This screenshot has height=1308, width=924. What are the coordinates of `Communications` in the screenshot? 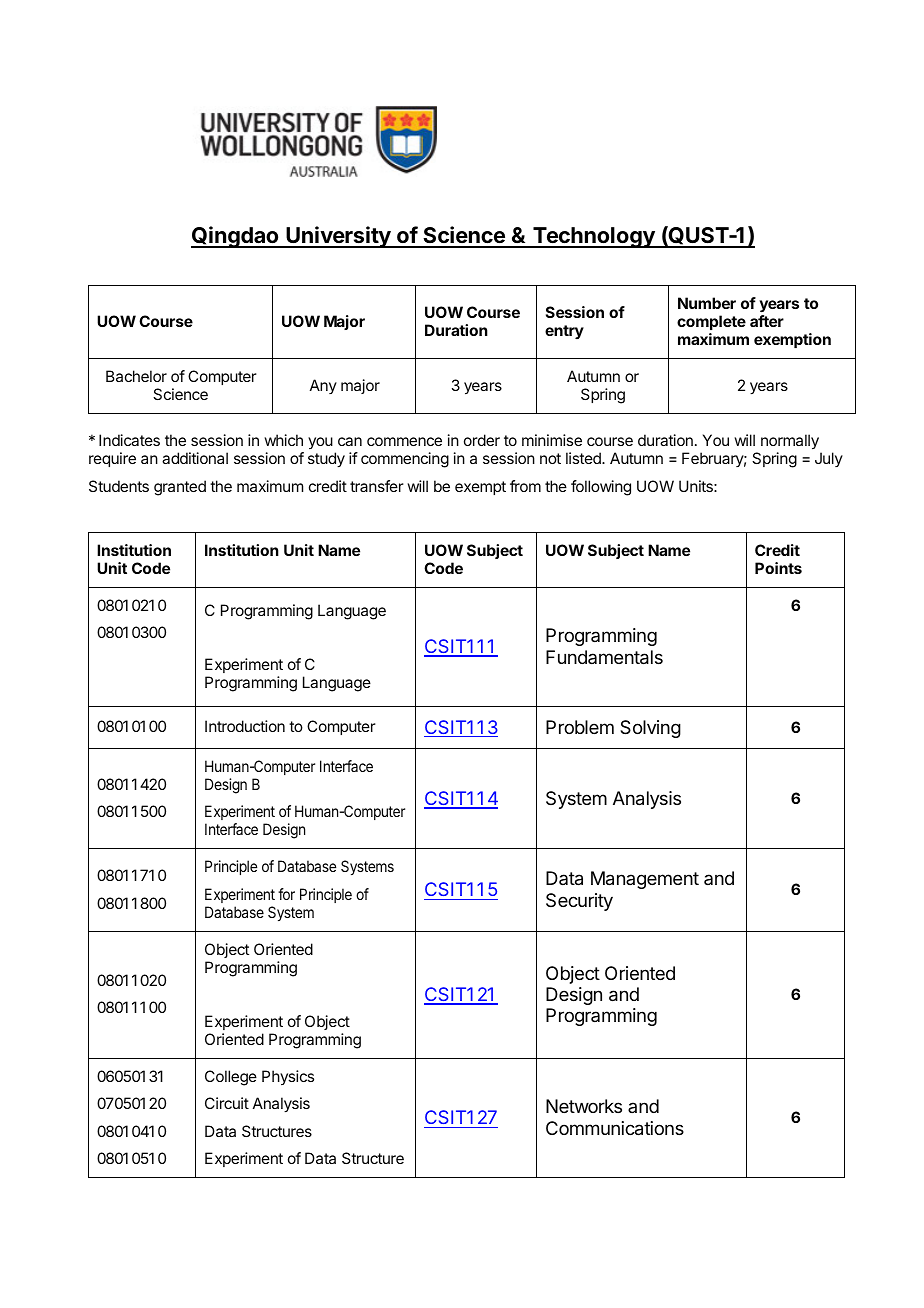 It's located at (615, 1128).
